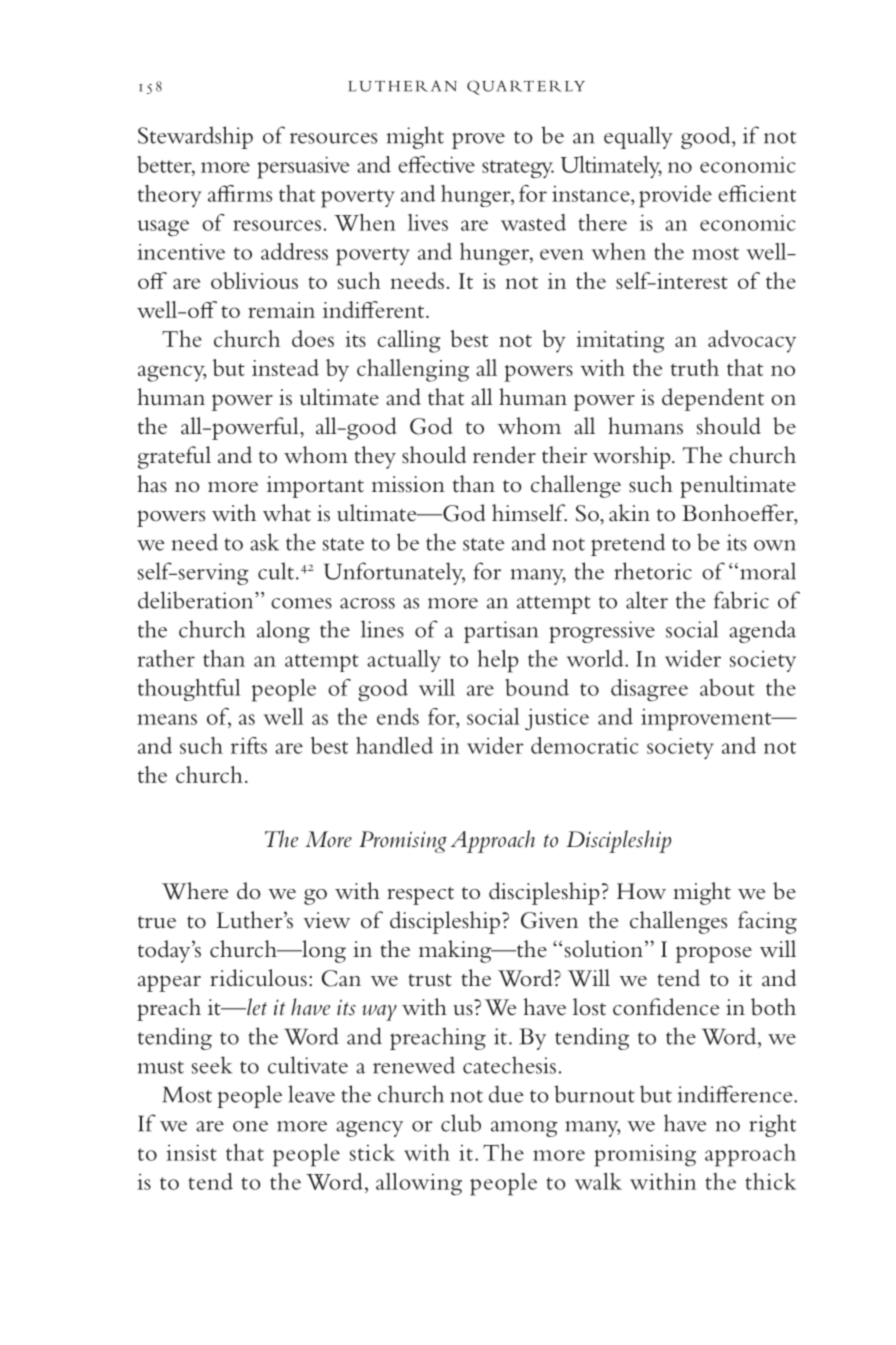 The width and height of the screenshot is (896, 1345). What do you see at coordinates (394, 573) in the screenshot?
I see `Unfortunately` at bounding box center [394, 573].
